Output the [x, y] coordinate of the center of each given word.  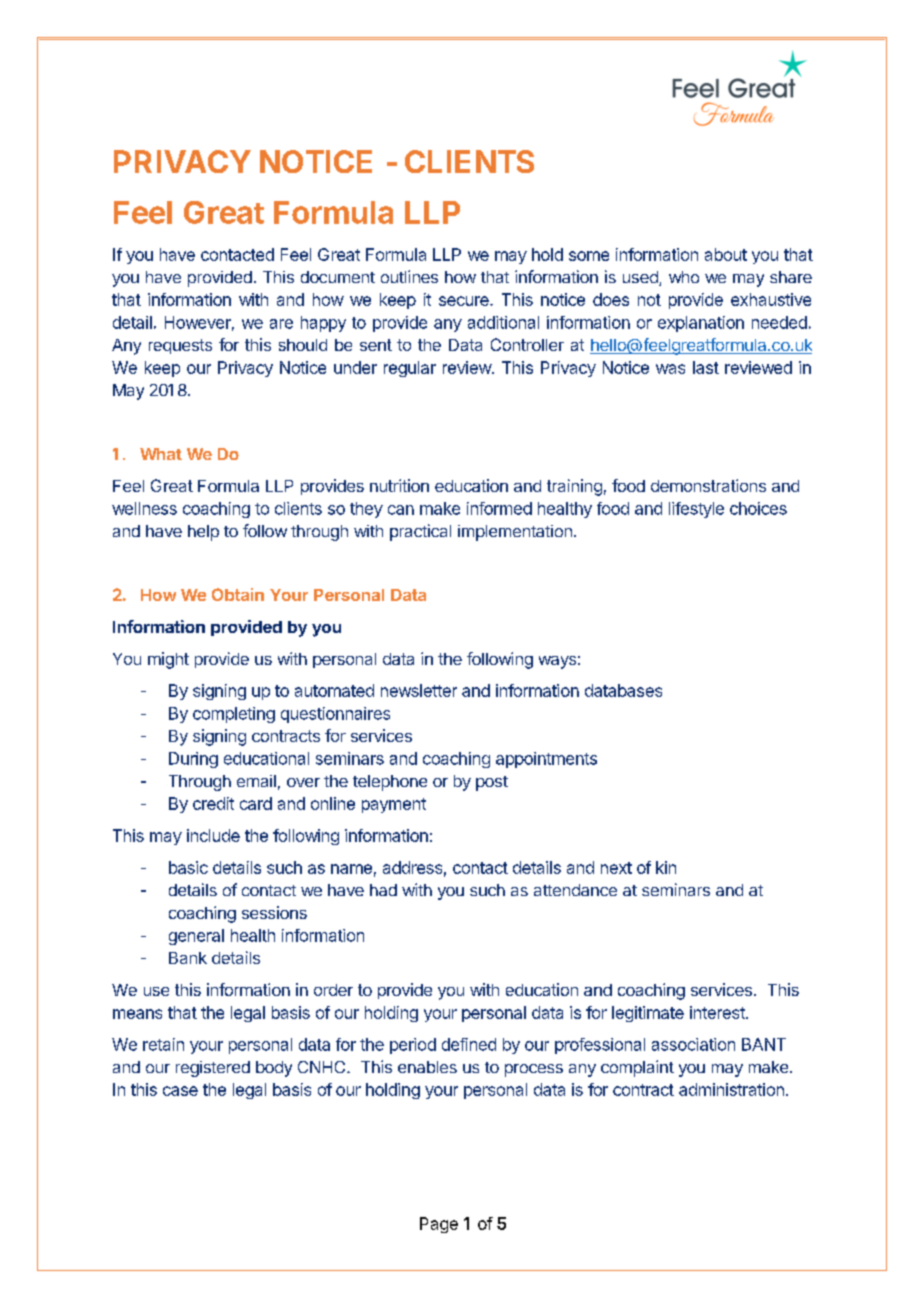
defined [469, 1044]
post [492, 783]
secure [465, 301]
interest [718, 1012]
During [193, 760]
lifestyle [696, 510]
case [180, 1091]
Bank [188, 958]
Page [439, 1225]
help [203, 533]
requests [180, 346]
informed [499, 508]
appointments [546, 760]
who [684, 277]
